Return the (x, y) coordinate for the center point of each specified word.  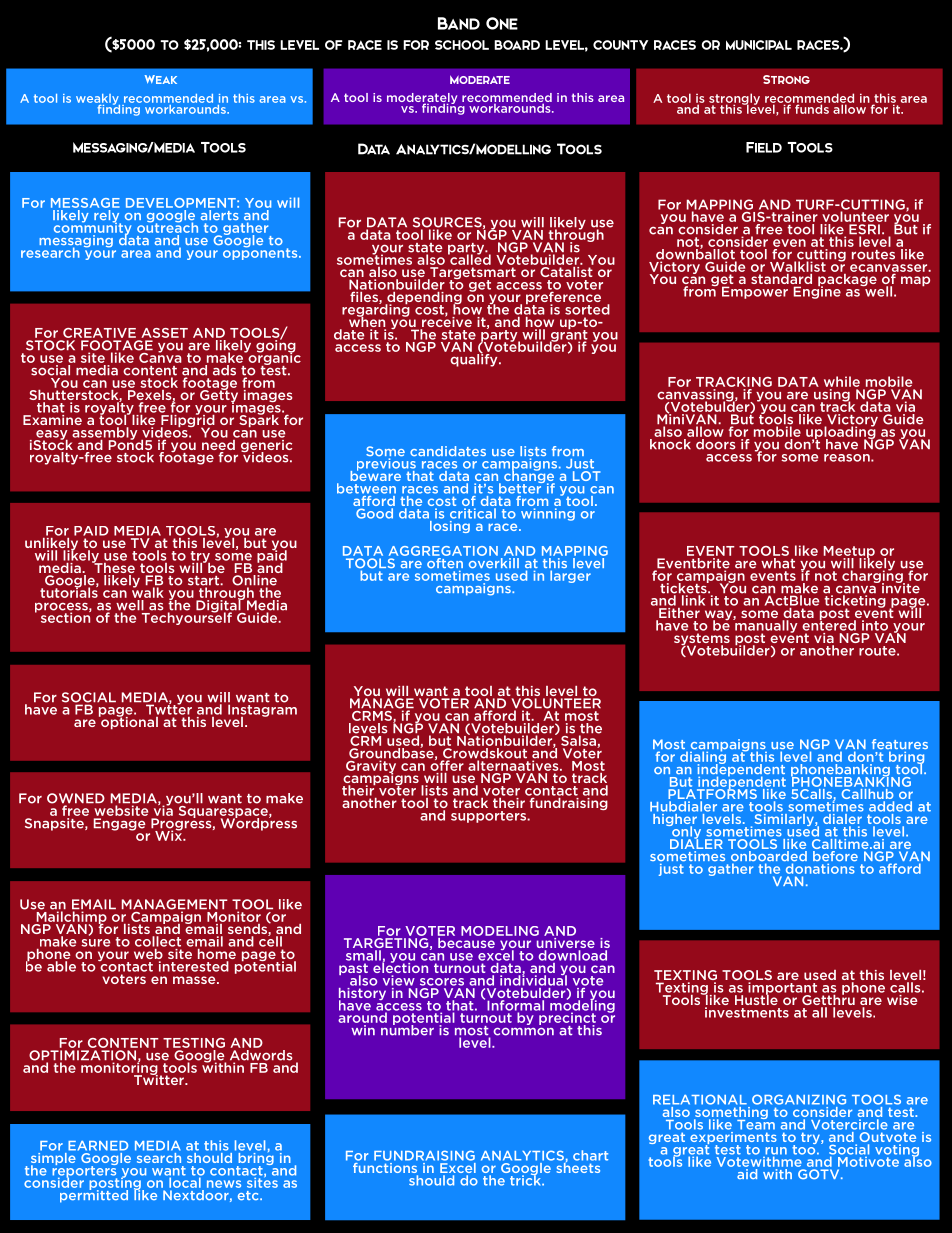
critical (473, 513)
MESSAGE (85, 203)
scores (442, 982)
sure (95, 943)
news (224, 1184)
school (462, 45)
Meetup (849, 553)
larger (570, 576)
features (900, 745)
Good (374, 513)
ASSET (164, 333)
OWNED (76, 799)
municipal (759, 45)
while (842, 381)
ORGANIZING (799, 1099)
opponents (261, 253)
